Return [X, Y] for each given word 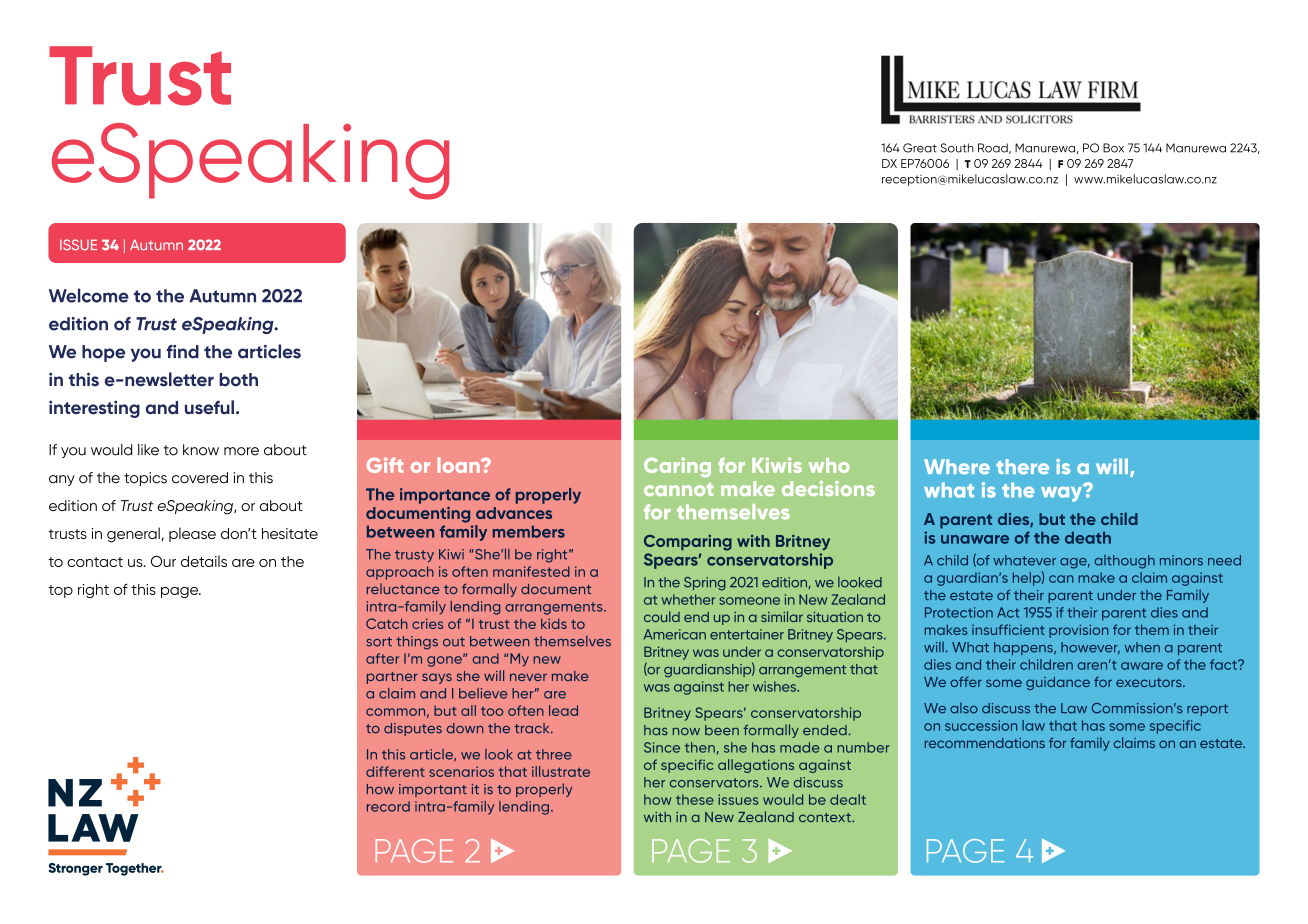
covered [200, 478]
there [1022, 466]
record [388, 806]
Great [920, 148]
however [1090, 648]
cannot [678, 489]
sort [379, 642]
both [238, 380]
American [675, 634]
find [182, 352]
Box [1113, 148]
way [1063, 493]
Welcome [89, 295]
